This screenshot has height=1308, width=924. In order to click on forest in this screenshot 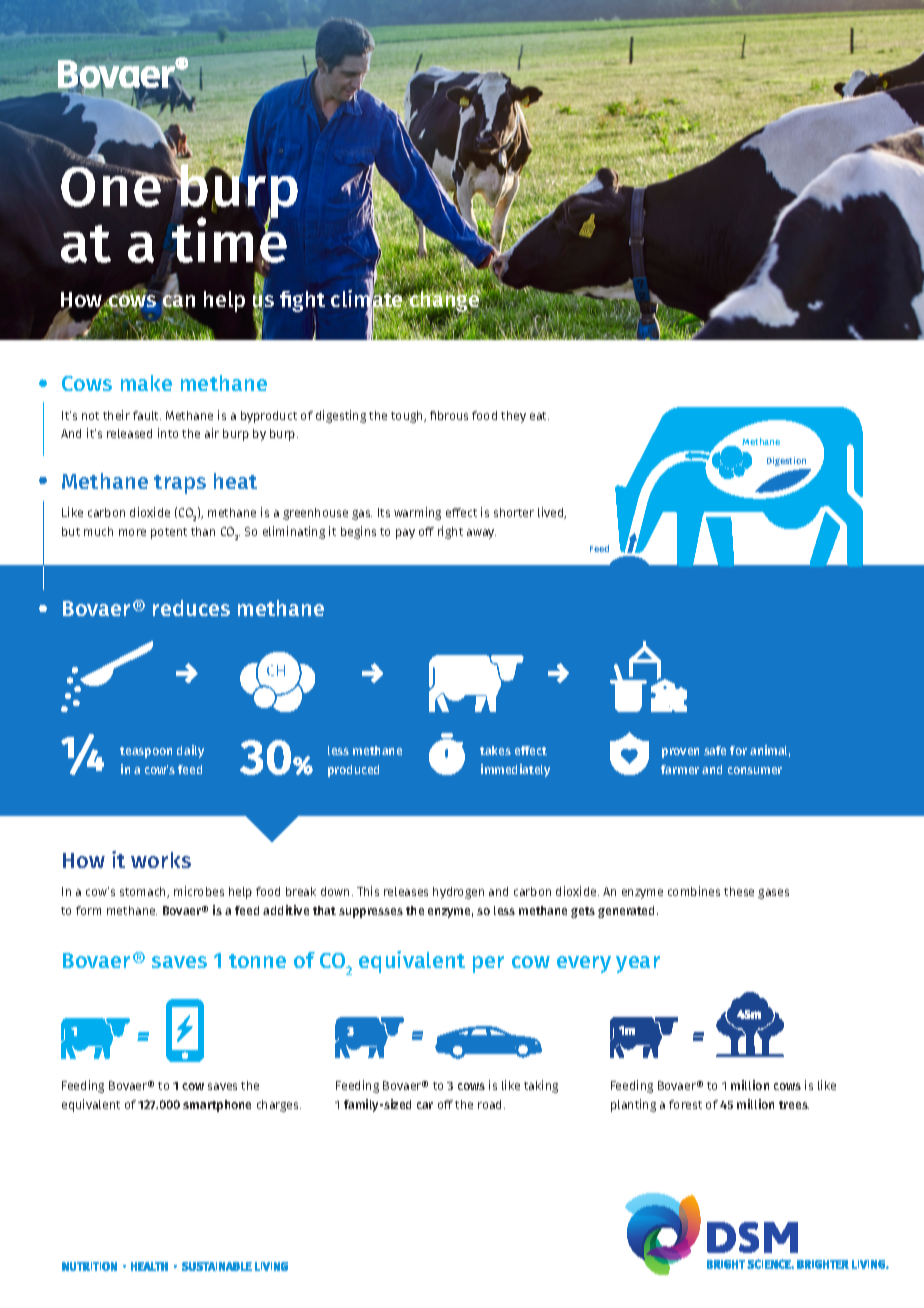, I will do `click(685, 1104)`.
